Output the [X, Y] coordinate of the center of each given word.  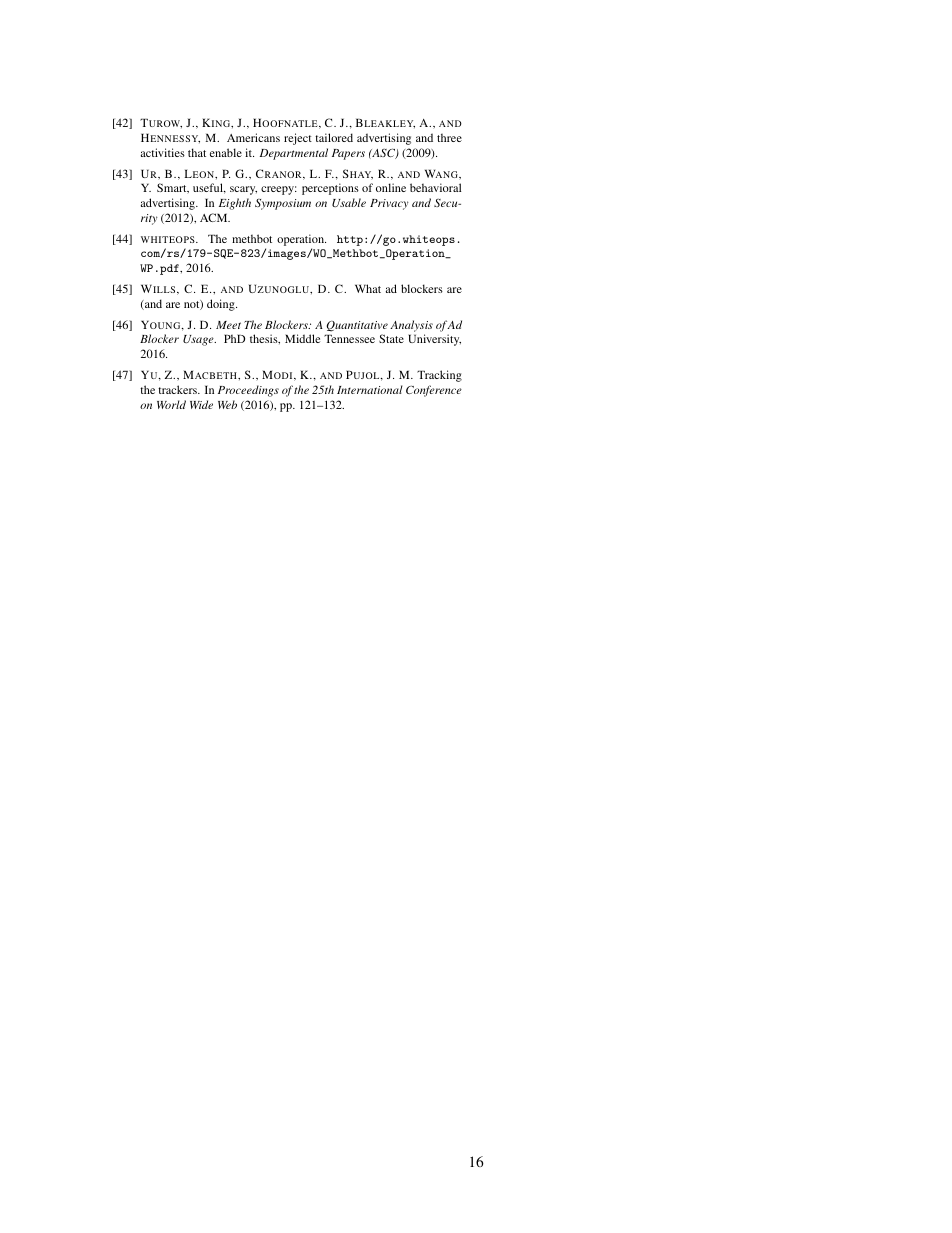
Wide [201, 404]
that [197, 152]
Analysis [411, 326]
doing [222, 305]
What [368, 288]
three [449, 138]
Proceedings [248, 391]
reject [298, 139]
